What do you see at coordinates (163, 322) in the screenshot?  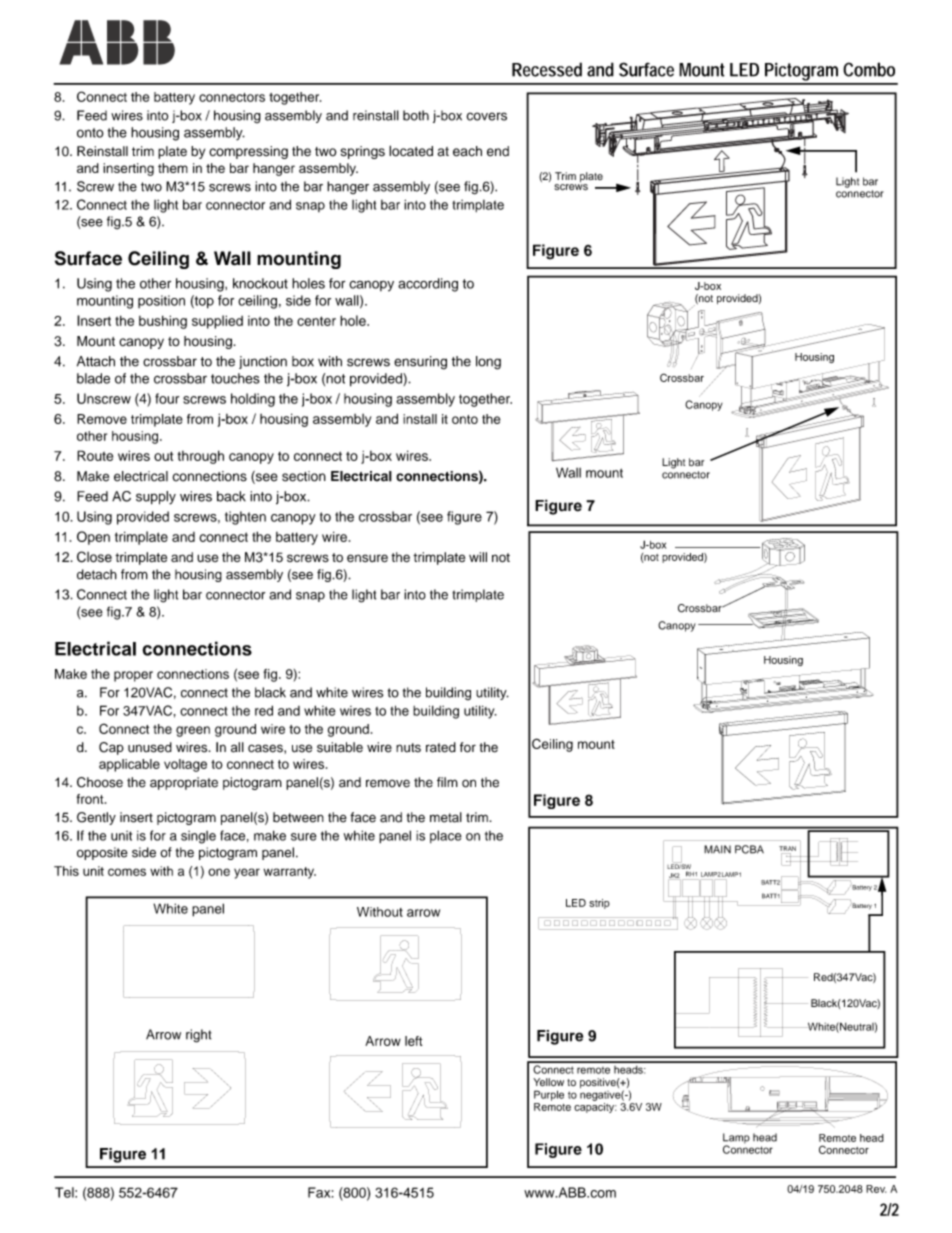 I see `bushing` at bounding box center [163, 322].
